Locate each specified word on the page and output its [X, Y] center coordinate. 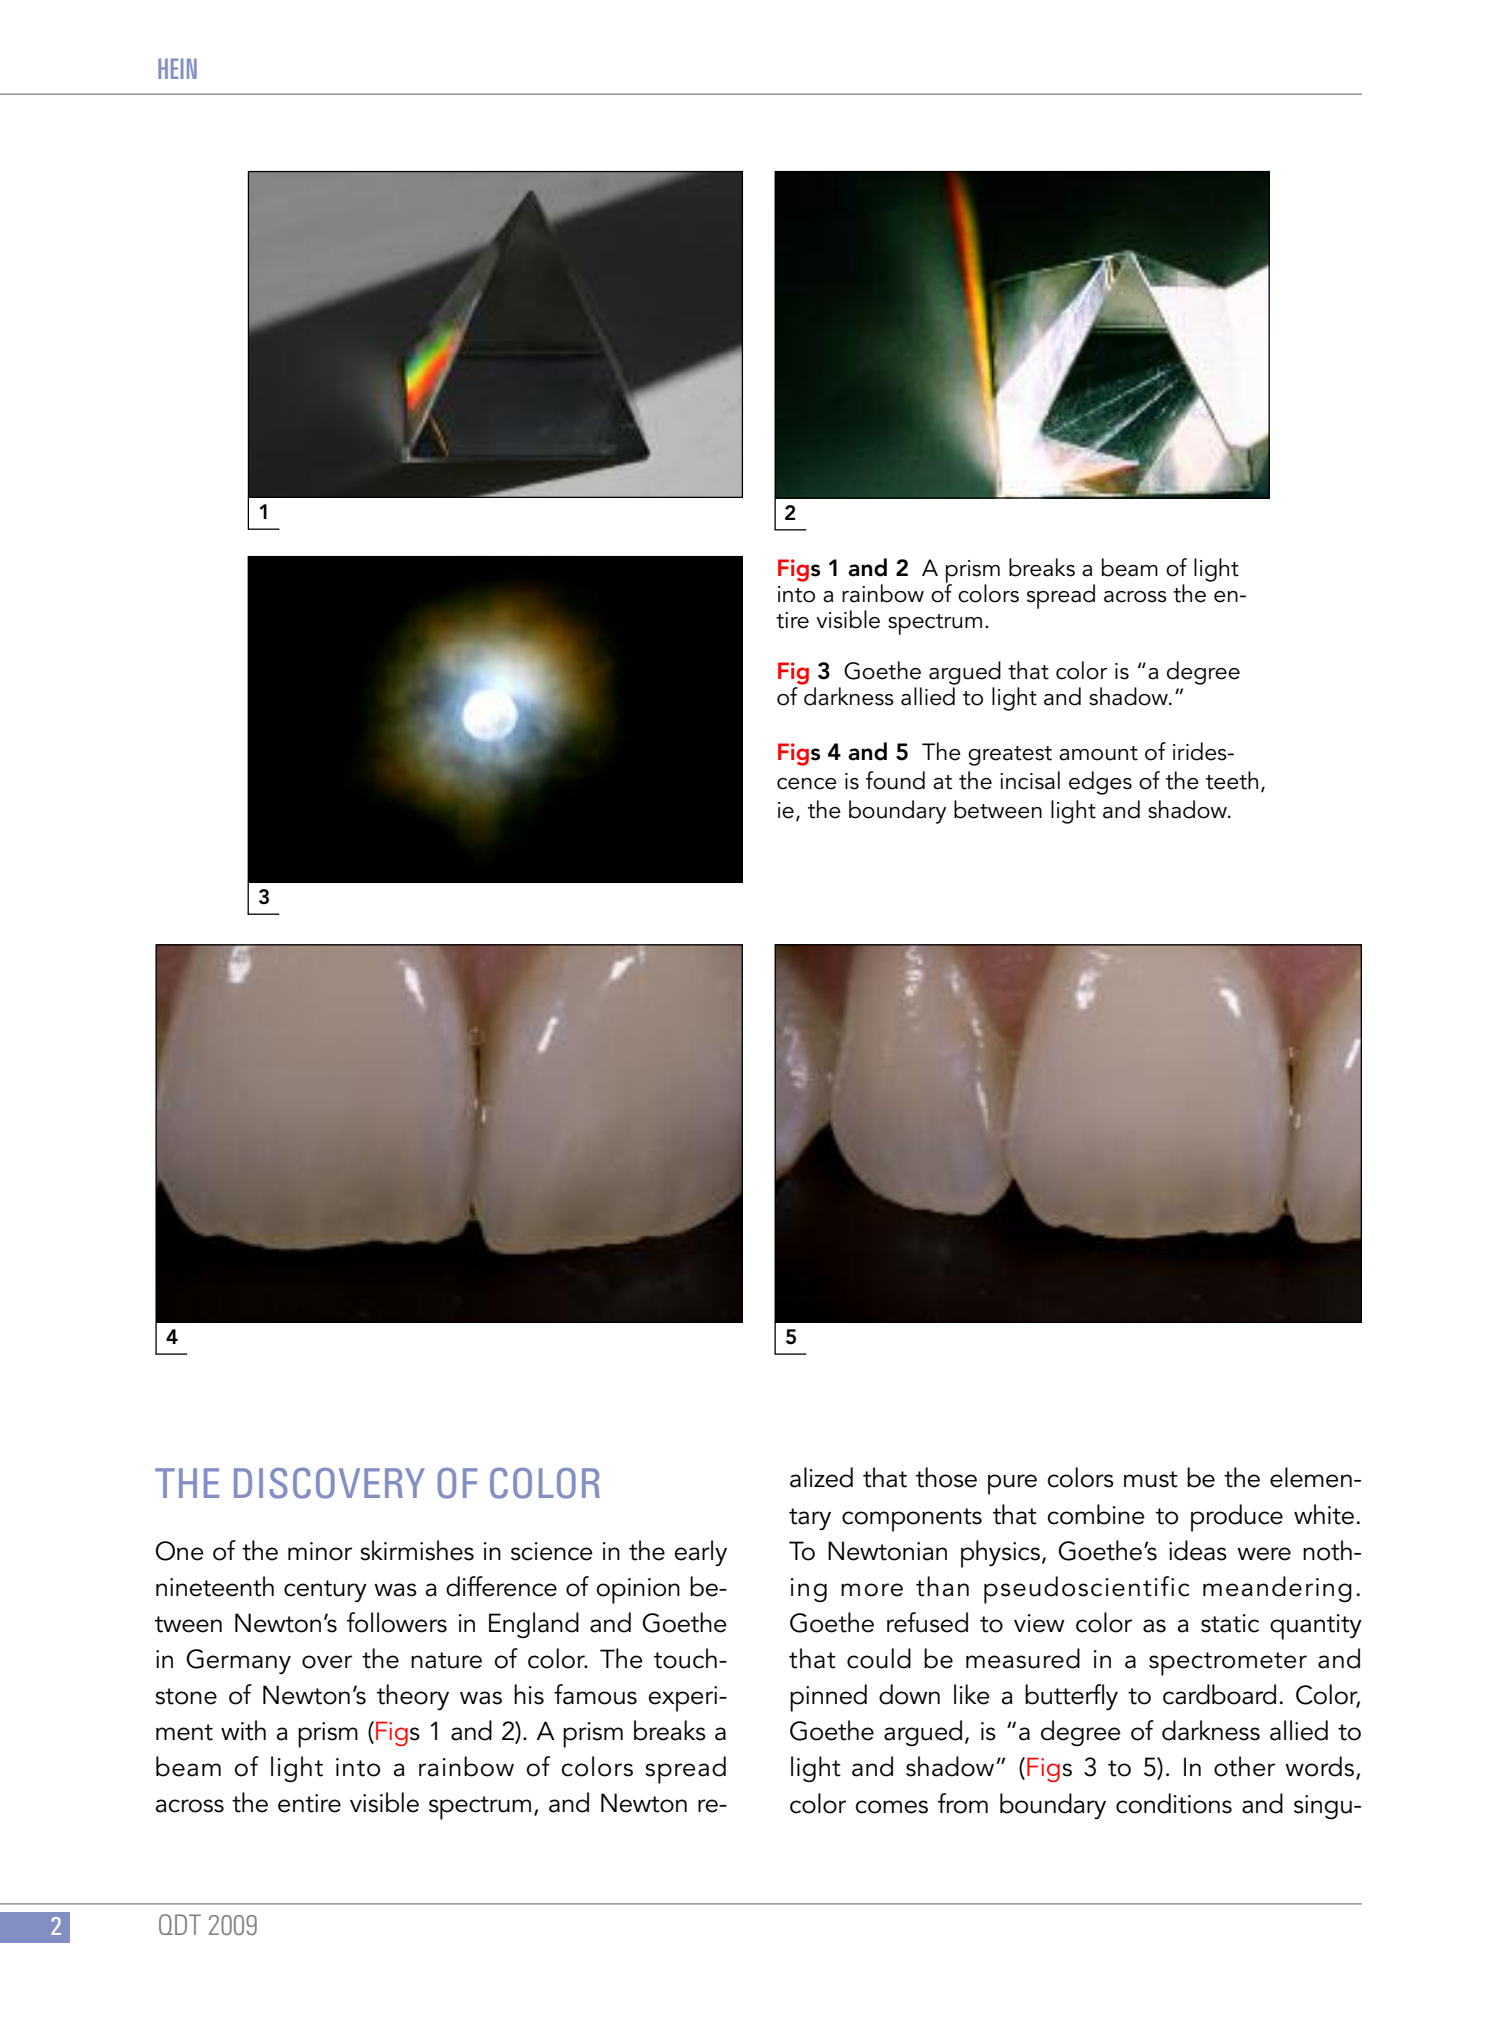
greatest [1010, 756]
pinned [828, 1698]
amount [1098, 753]
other [1244, 1766]
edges [1100, 783]
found [895, 780]
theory [413, 1697]
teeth [1232, 780]
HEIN [177, 68]
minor [320, 1551]
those [946, 1477]
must [1151, 1479]
